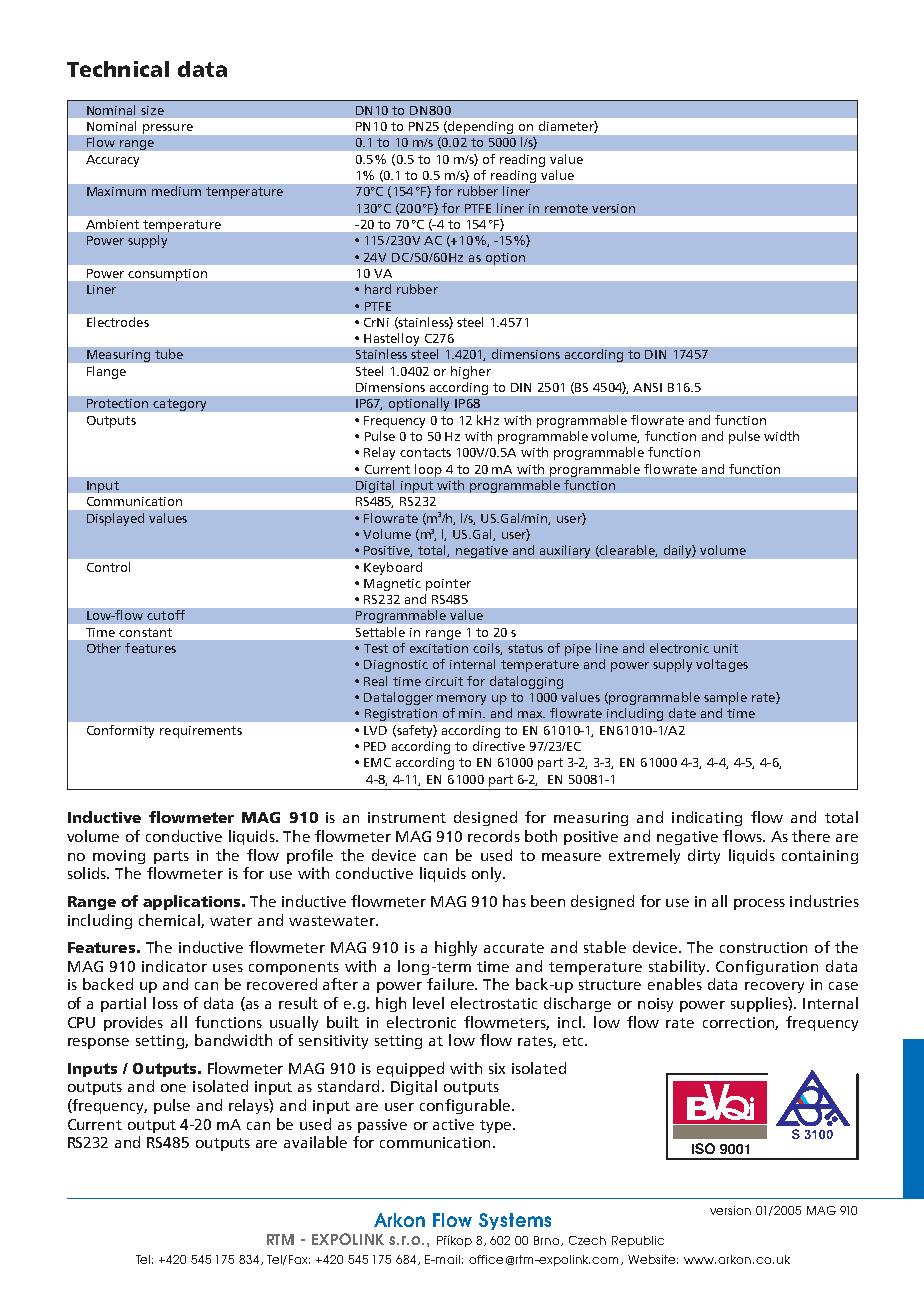 The height and width of the document is (1307, 924). Describe the element at coordinates (145, 632) in the document. I see `constant` at that location.
